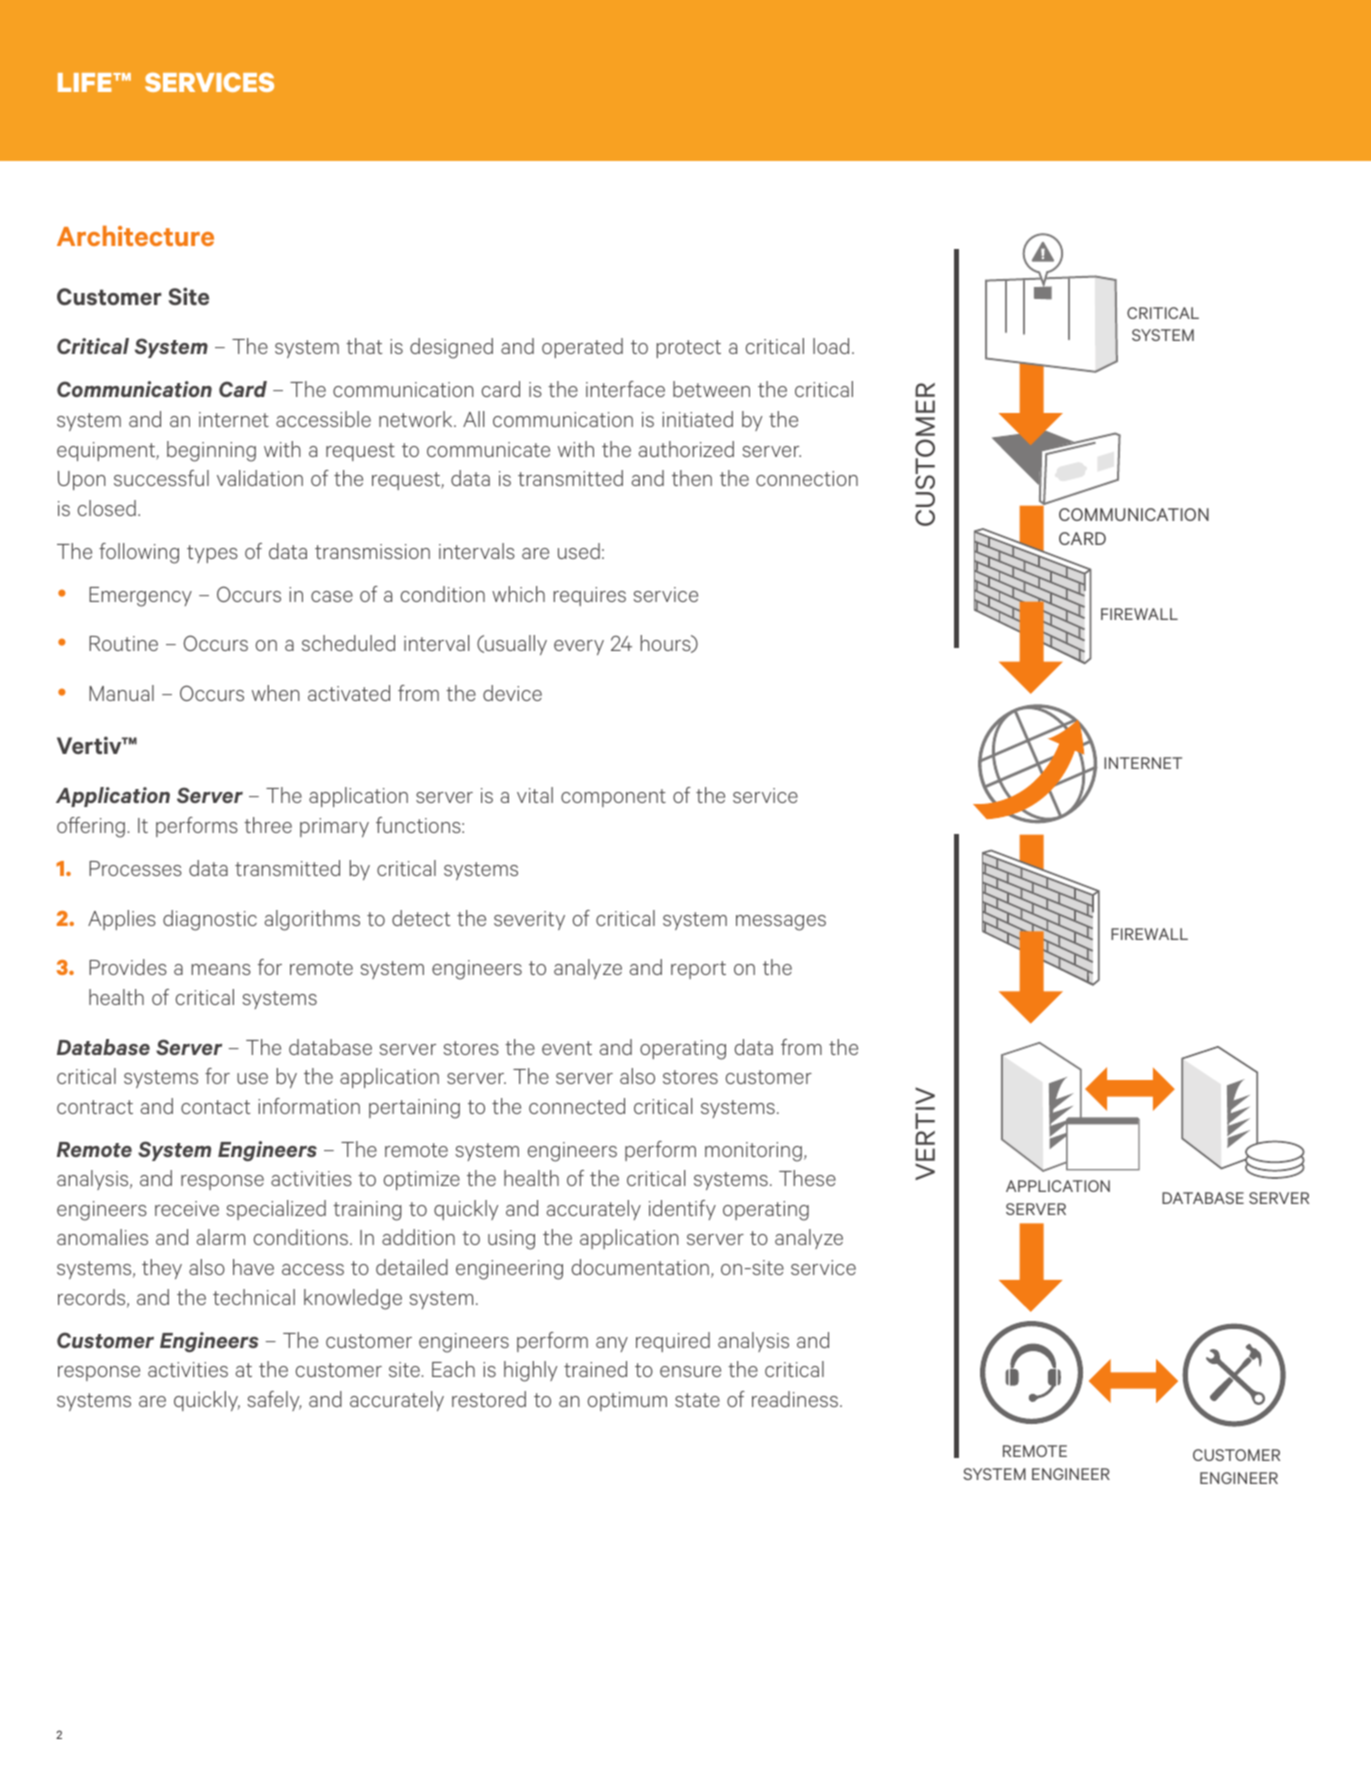 The image size is (1371, 1774). Describe the element at coordinates (128, 967) in the screenshot. I see `Provides` at that location.
